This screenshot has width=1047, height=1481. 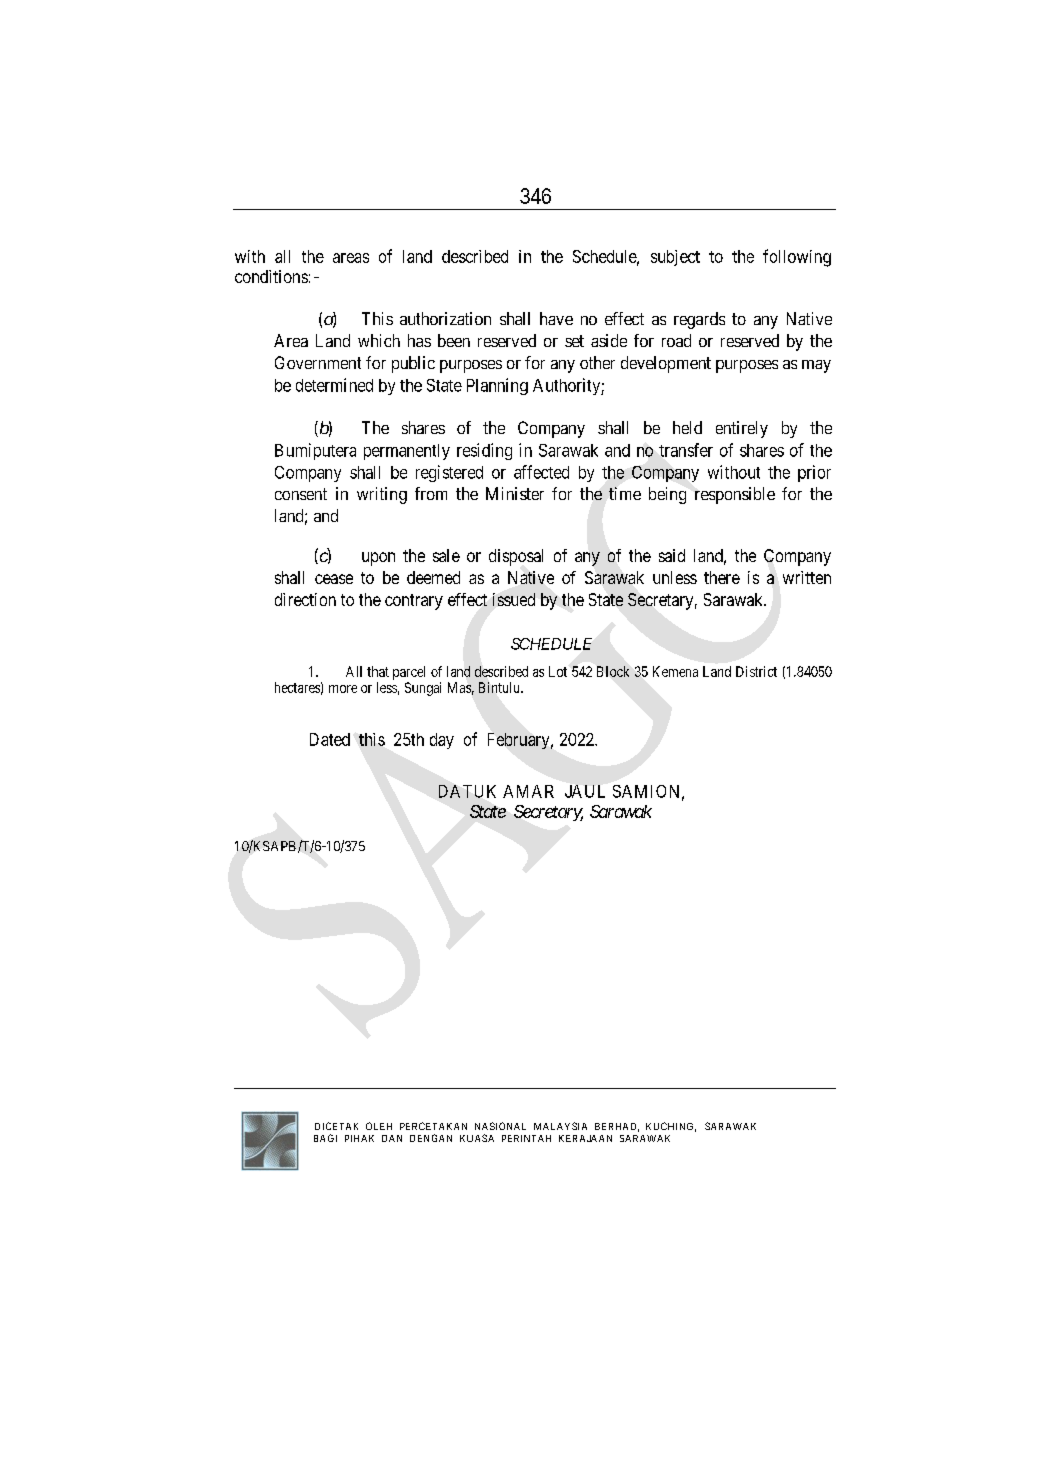 I want to click on Lot, so click(x=558, y=671).
